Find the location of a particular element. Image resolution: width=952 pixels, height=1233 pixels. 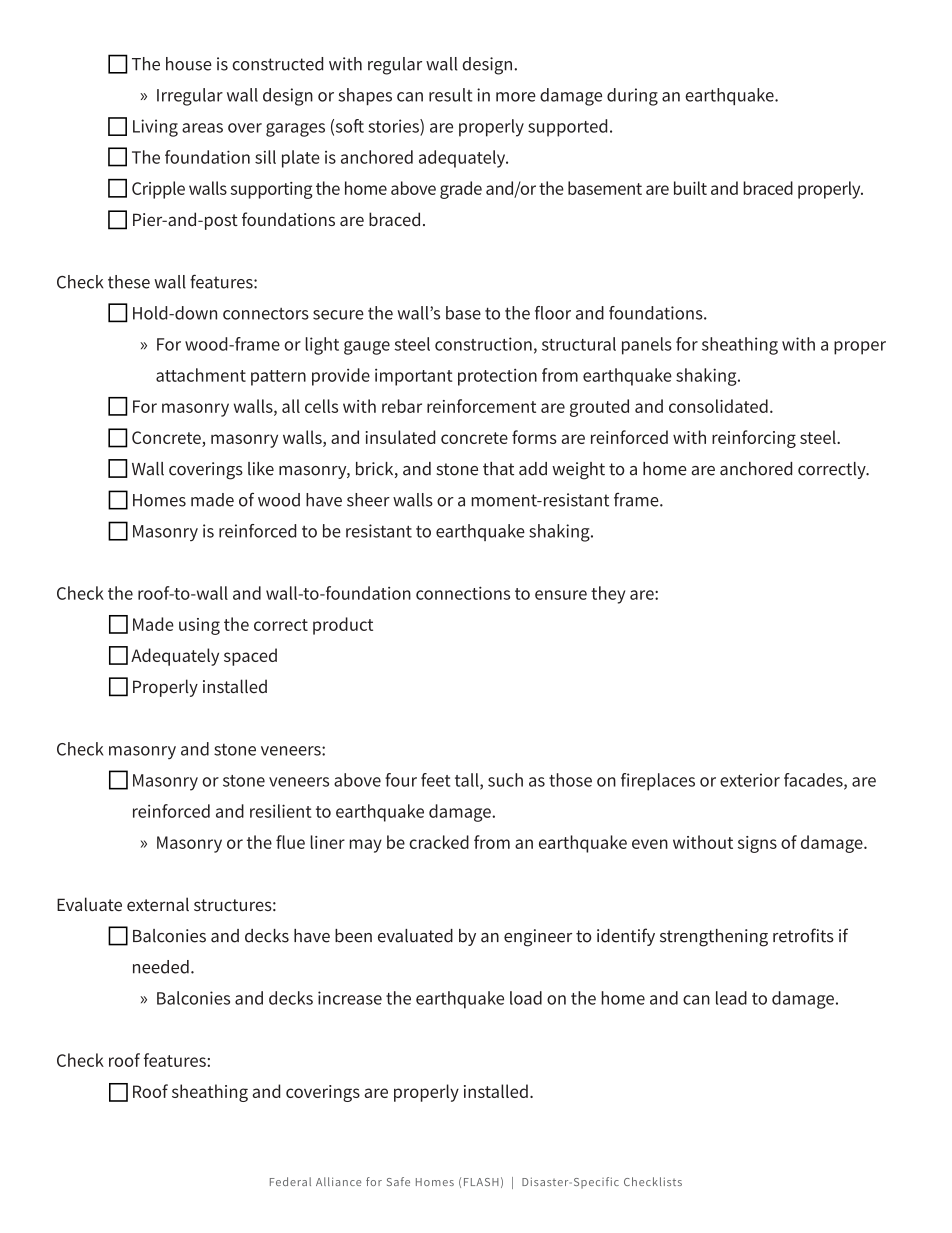

resilient is located at coordinates (281, 811).
